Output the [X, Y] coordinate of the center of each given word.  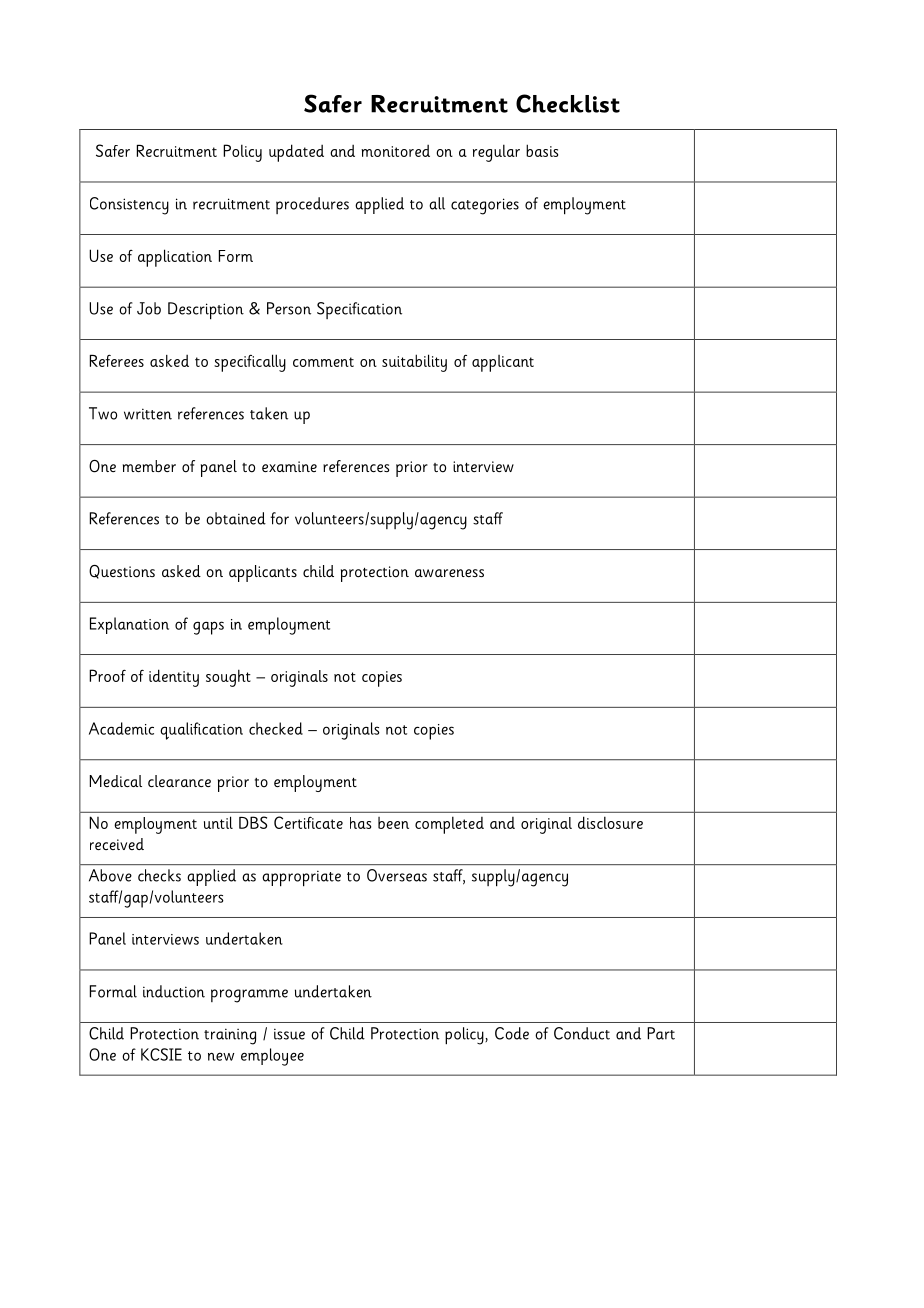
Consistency [129, 206]
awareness [449, 573]
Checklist [568, 103]
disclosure [610, 822]
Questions [122, 572]
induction [174, 991]
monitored [395, 150]
